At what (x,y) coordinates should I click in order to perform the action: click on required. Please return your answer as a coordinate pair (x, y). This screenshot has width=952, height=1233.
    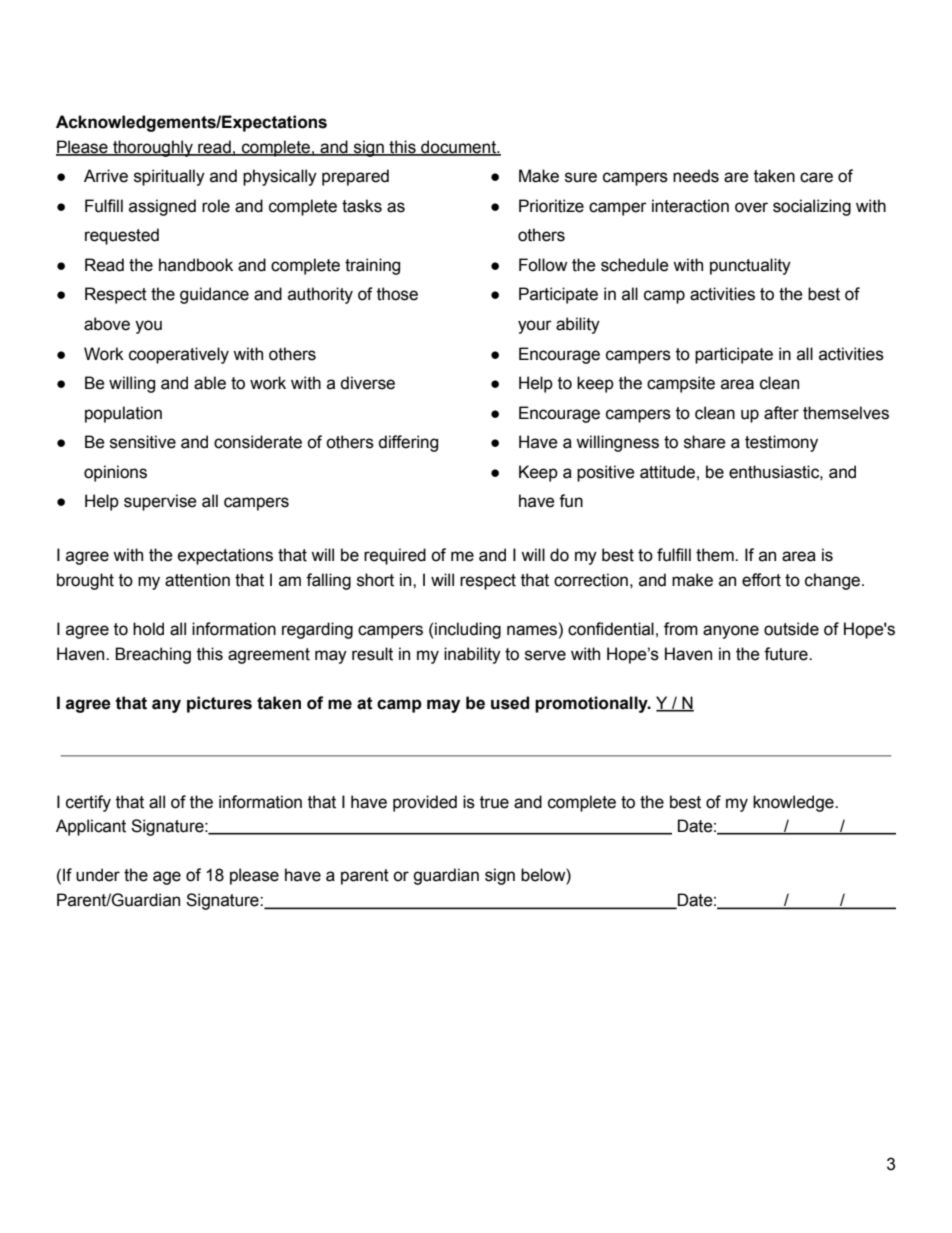
    Looking at the image, I should click on (395, 556).
